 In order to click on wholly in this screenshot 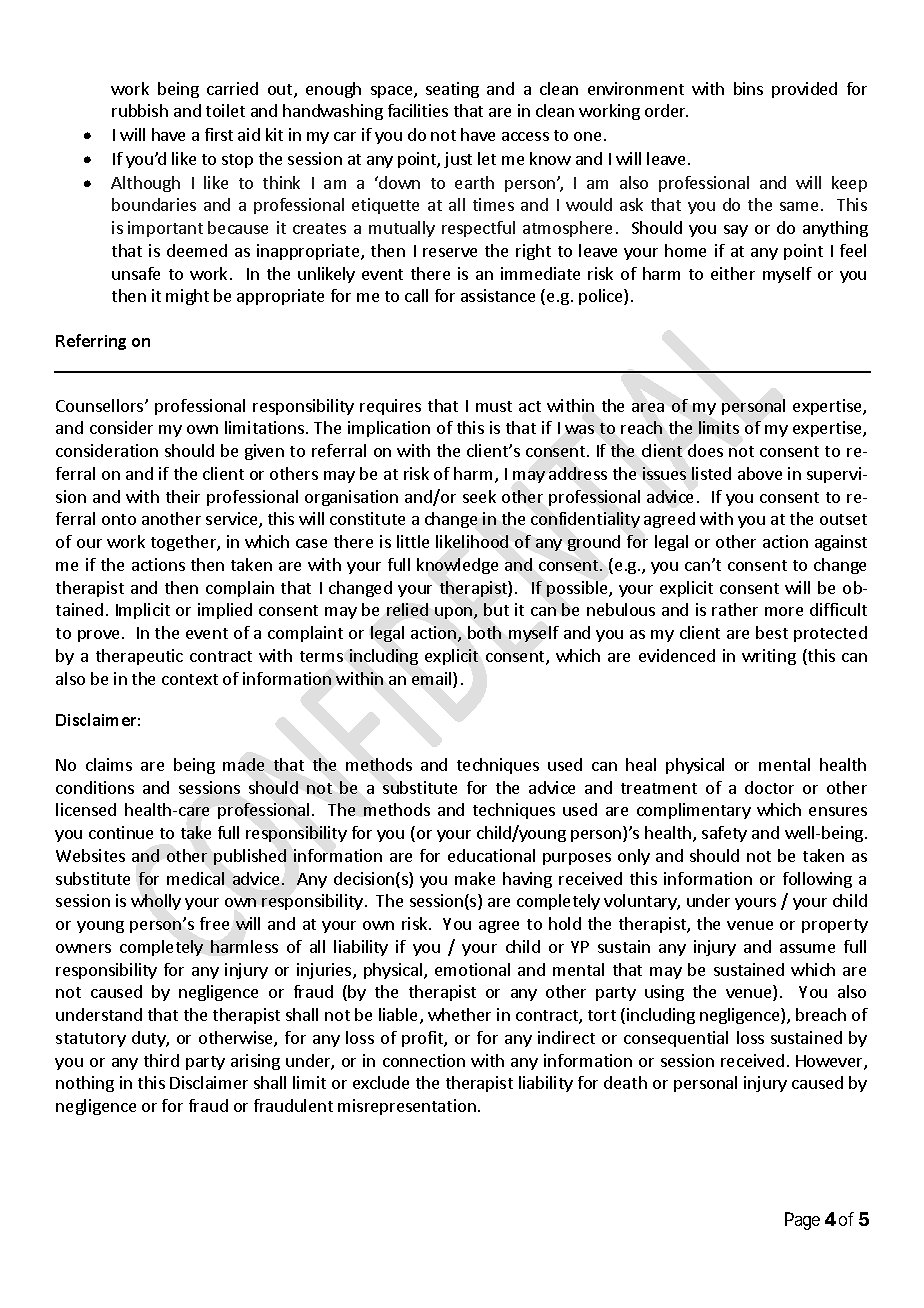, I will do `click(156, 902)`.
